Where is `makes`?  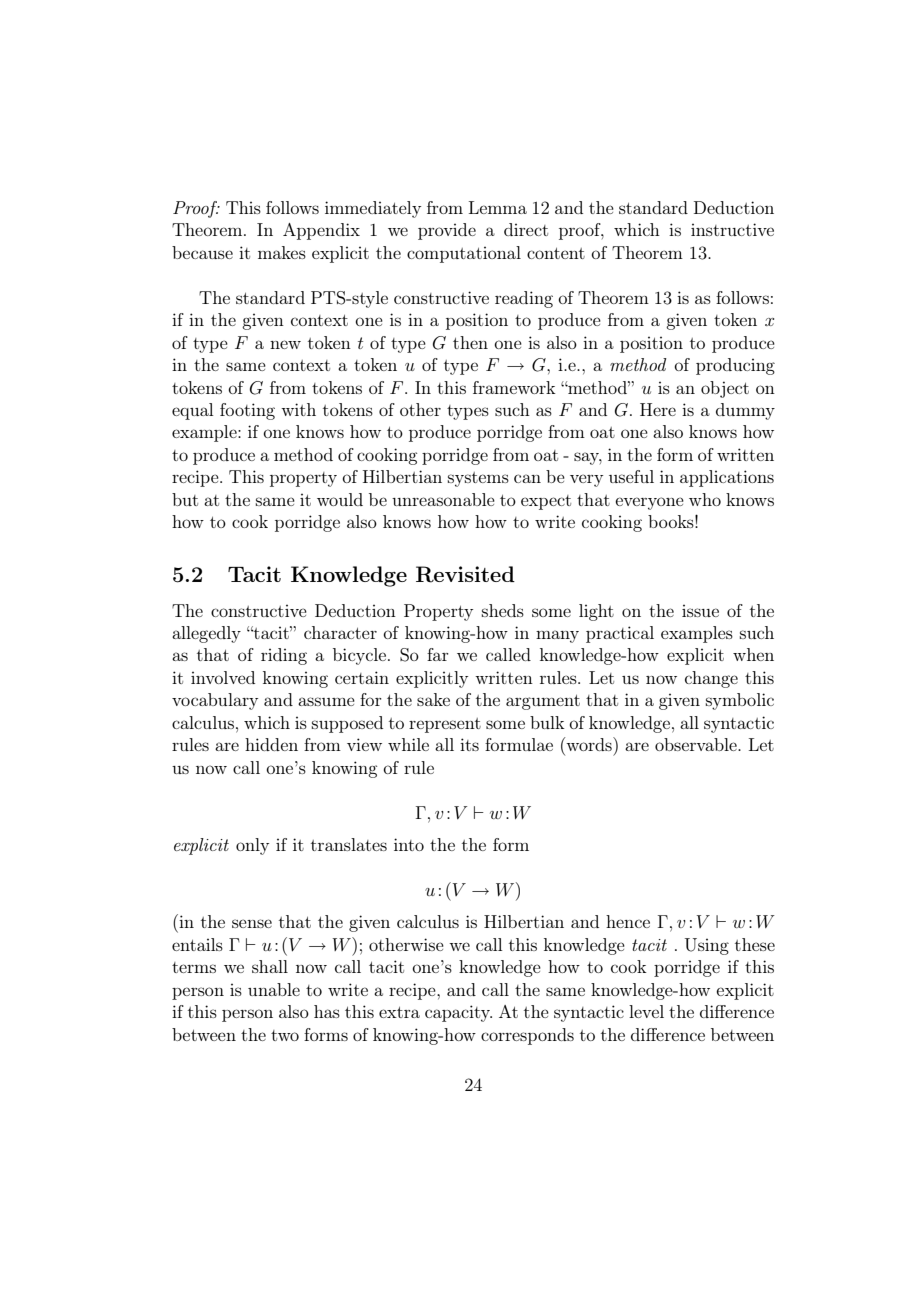
makes is located at coordinates (282, 252).
